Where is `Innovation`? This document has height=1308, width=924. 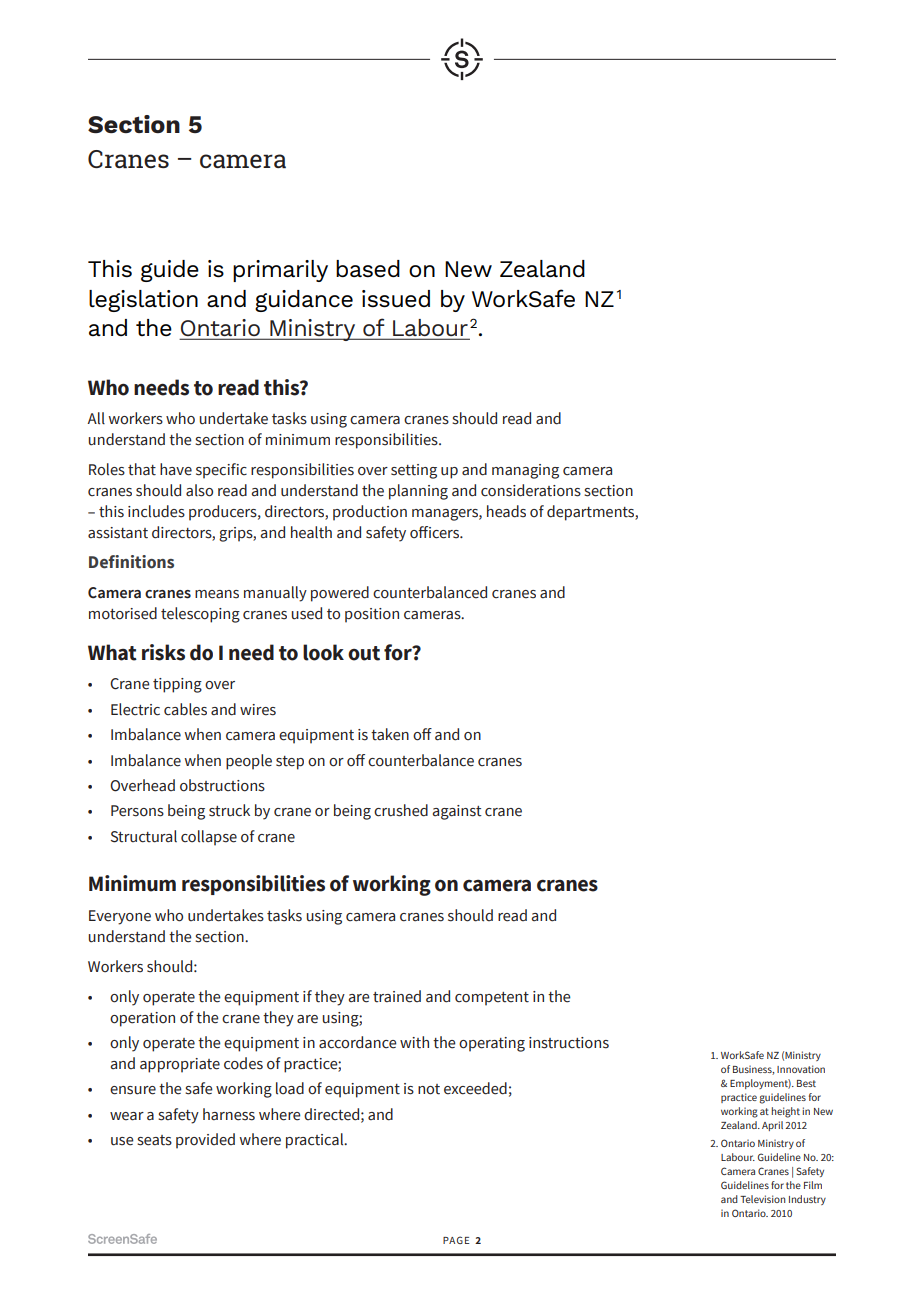 Innovation is located at coordinates (801, 1069).
